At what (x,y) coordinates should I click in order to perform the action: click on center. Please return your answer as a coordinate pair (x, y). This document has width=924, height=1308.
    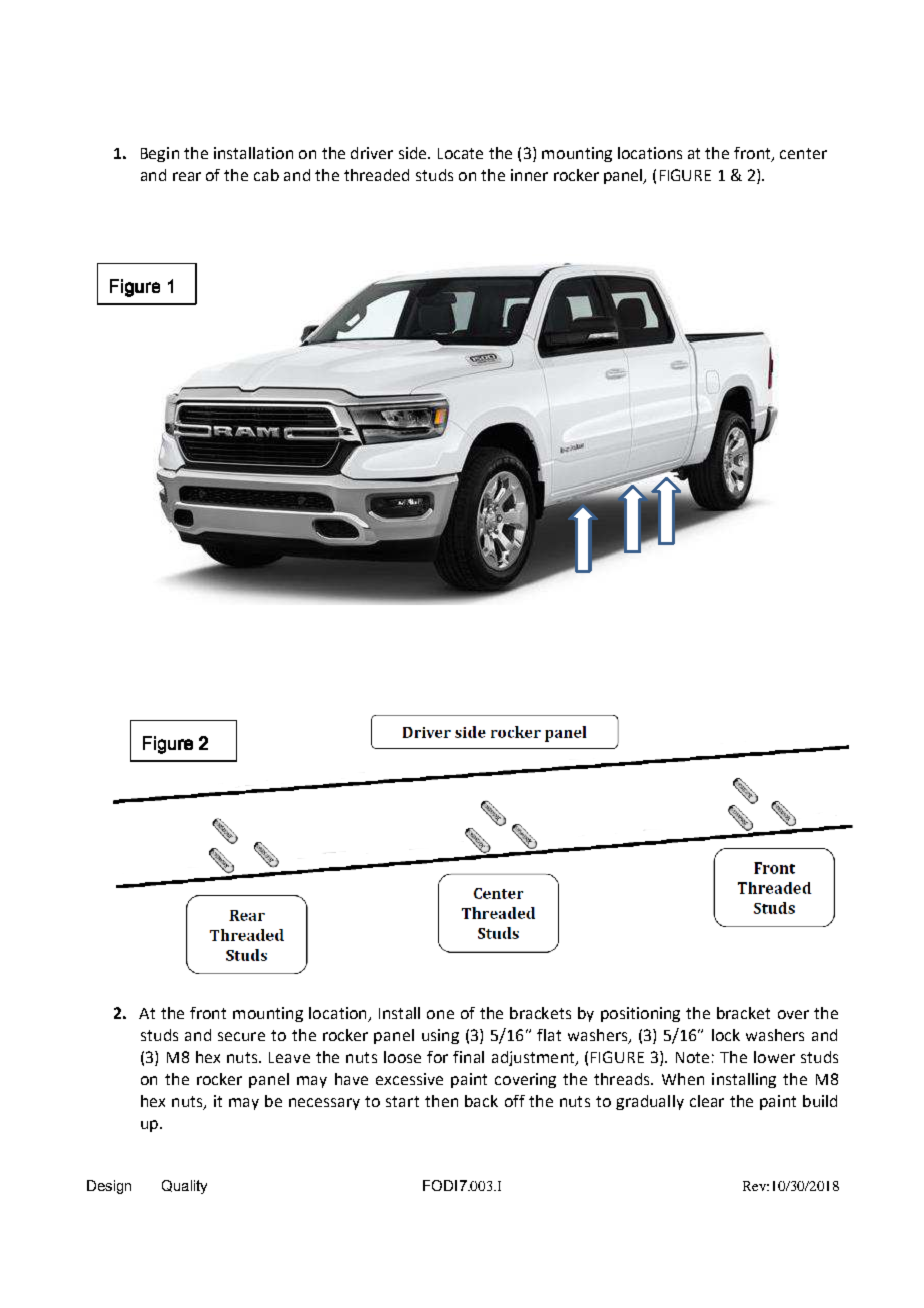
    Looking at the image, I should click on (803, 153).
